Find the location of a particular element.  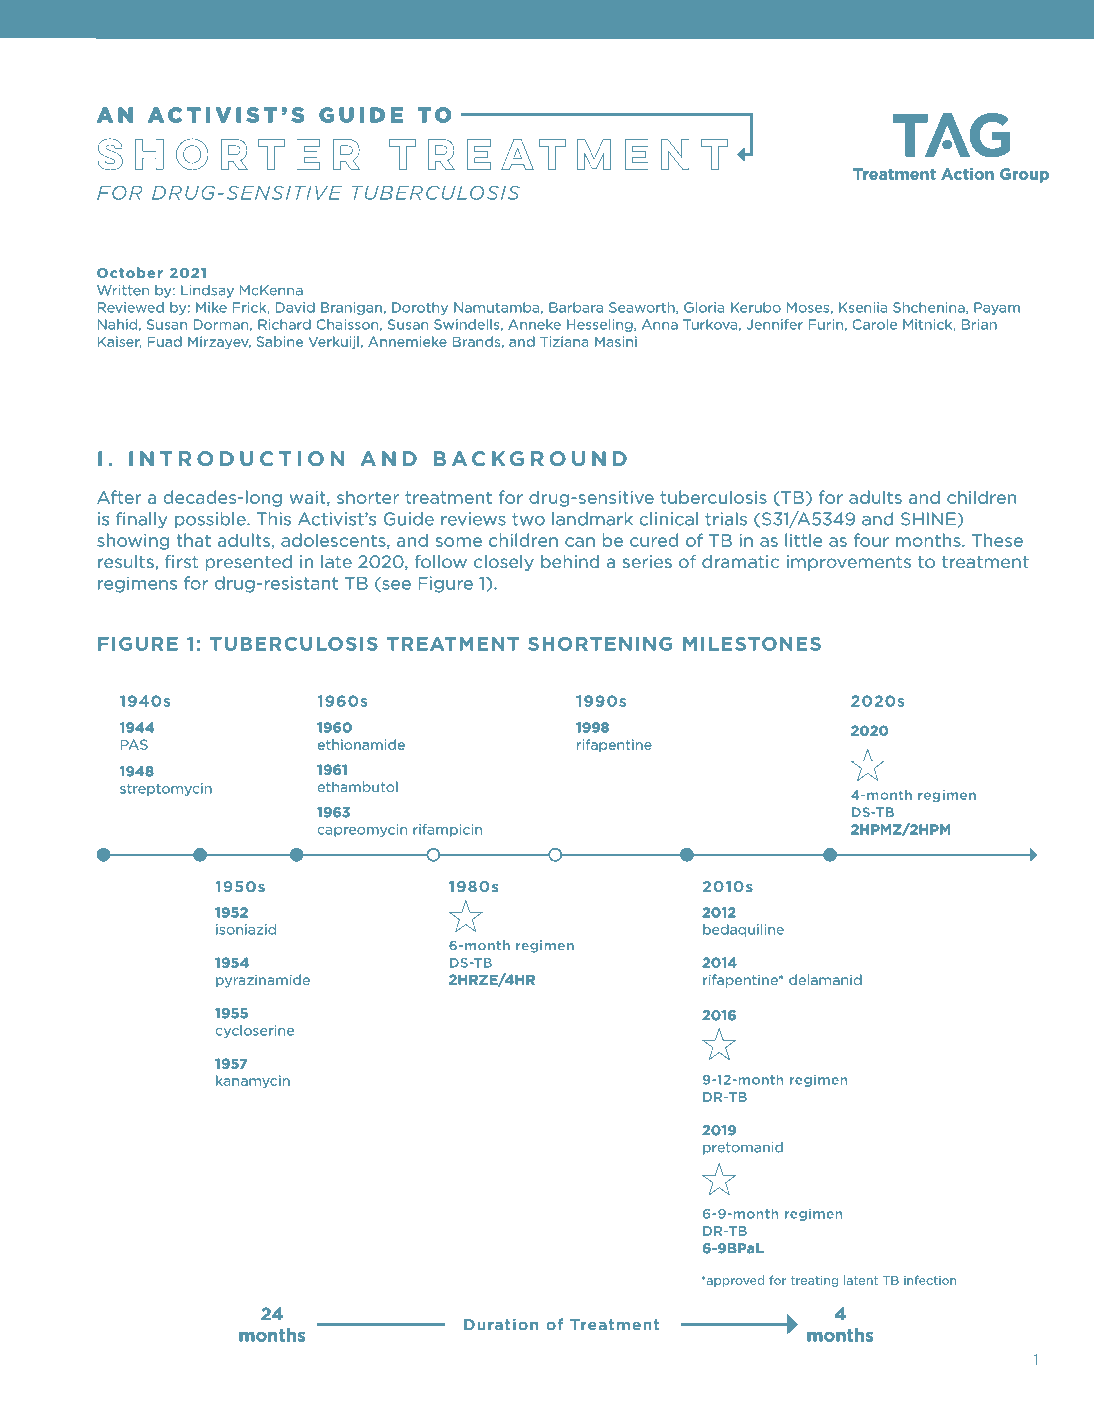

isoniazid is located at coordinates (246, 929).
